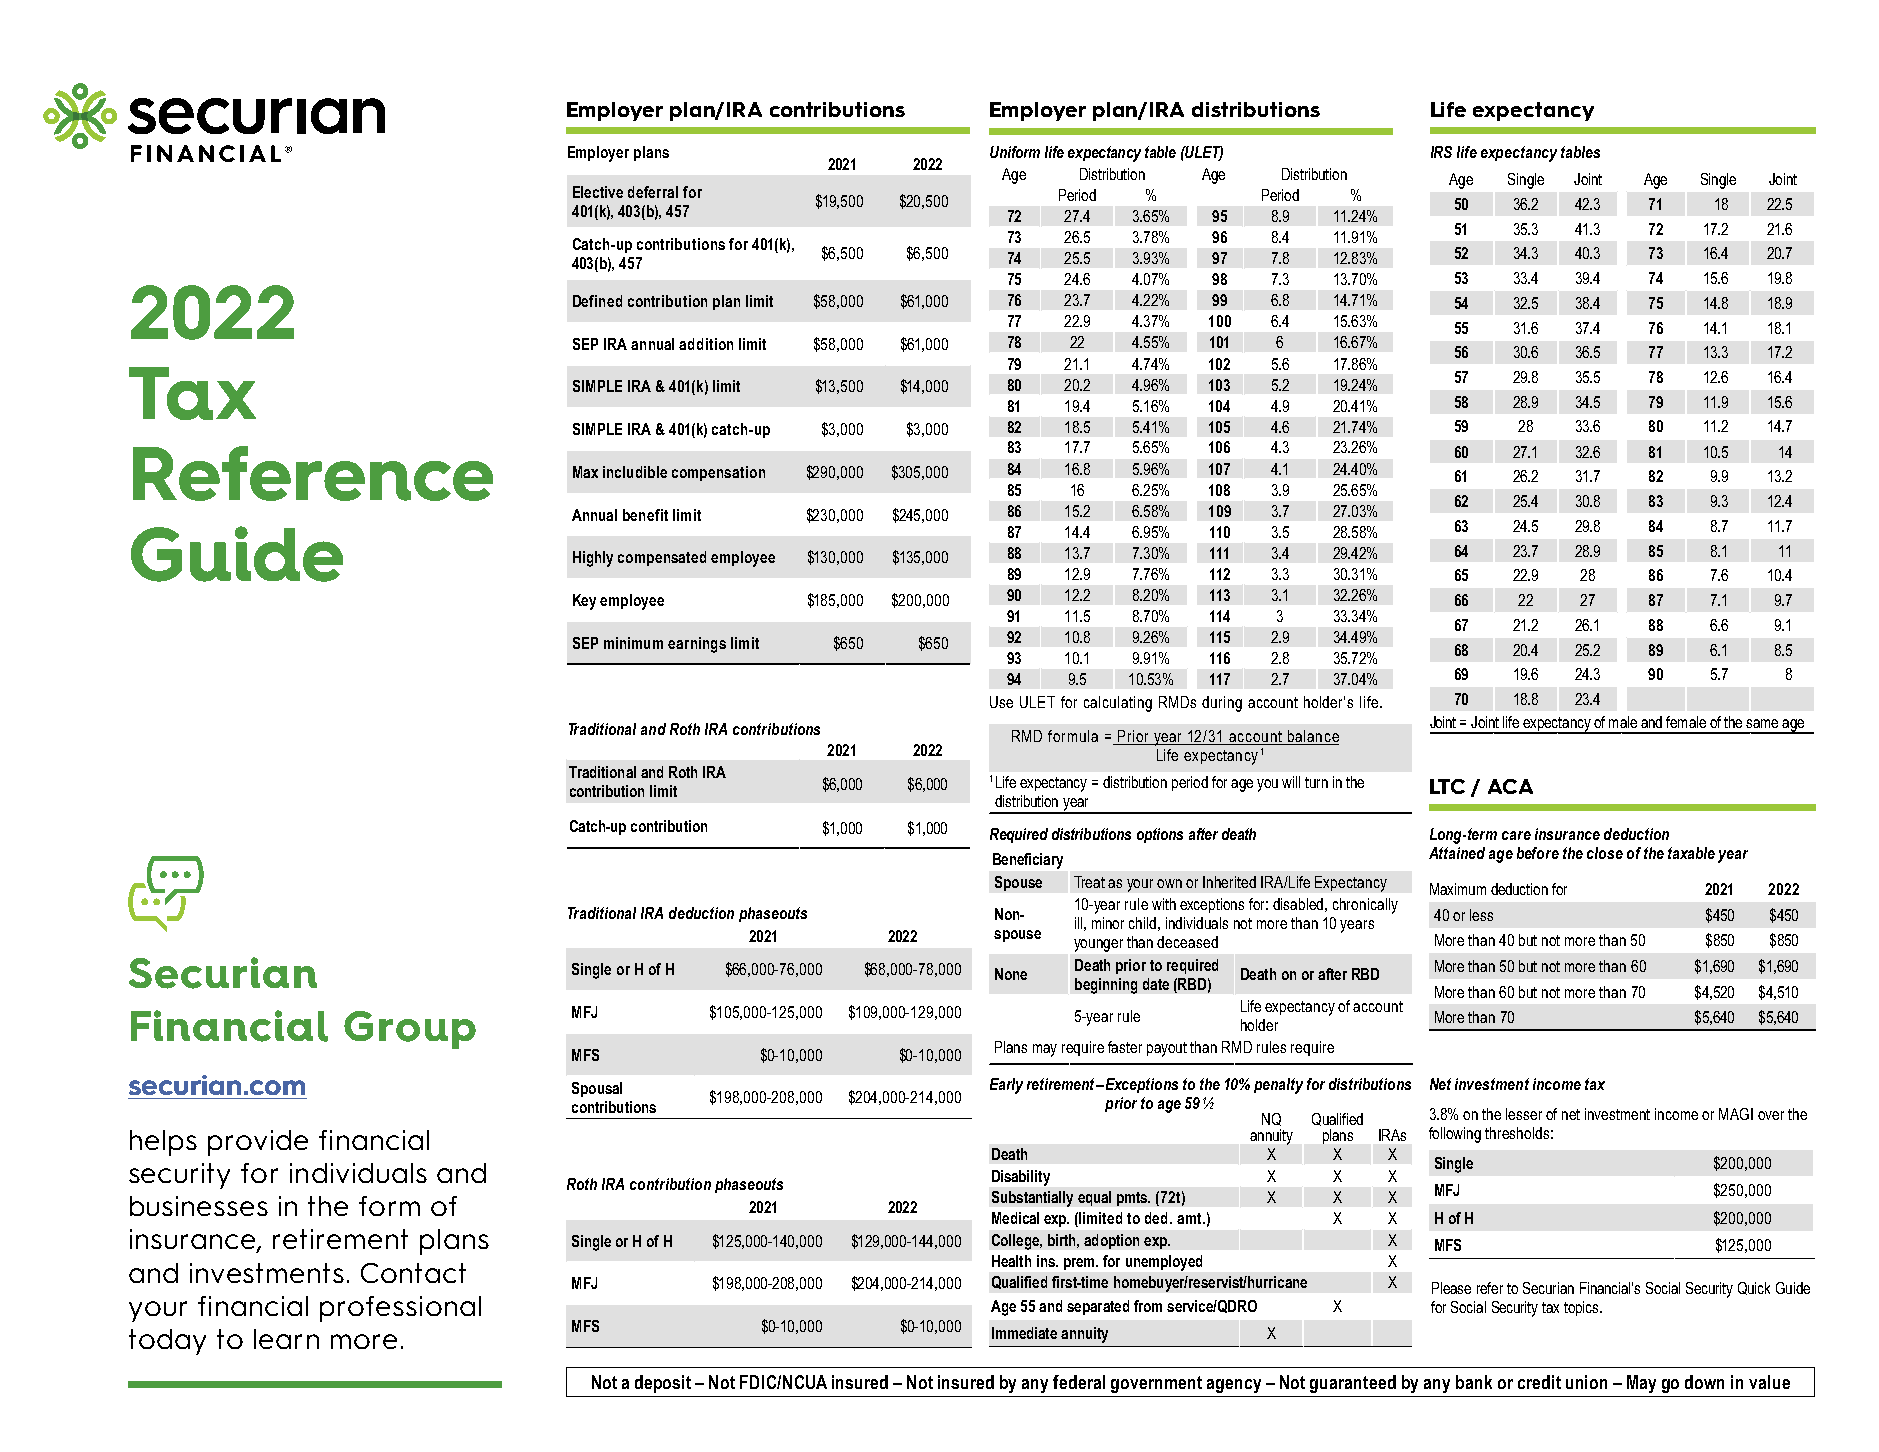 The height and width of the screenshot is (1452, 1879). What do you see at coordinates (1006, 1086) in the screenshot?
I see `Early` at bounding box center [1006, 1086].
